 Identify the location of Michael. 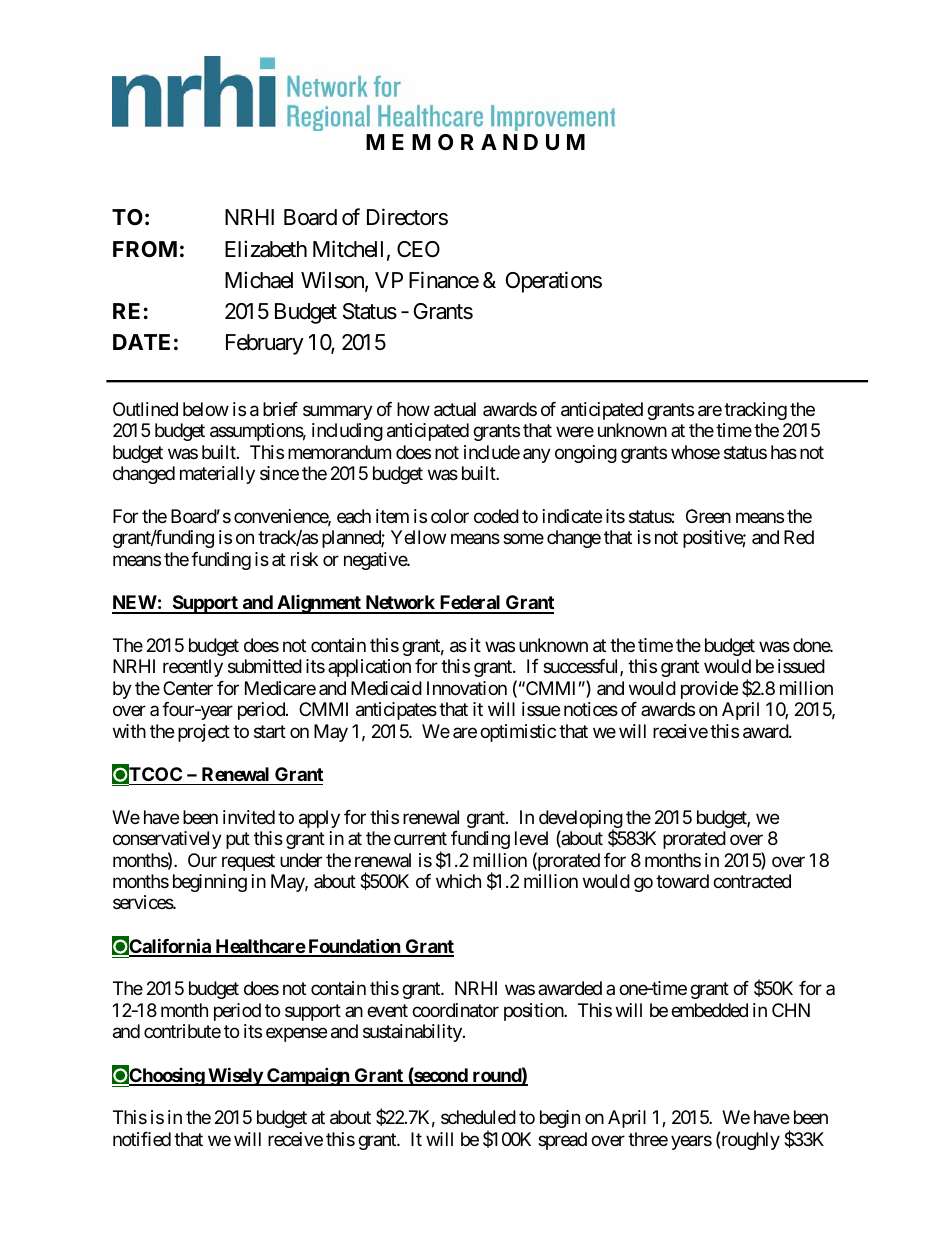
(259, 280).
